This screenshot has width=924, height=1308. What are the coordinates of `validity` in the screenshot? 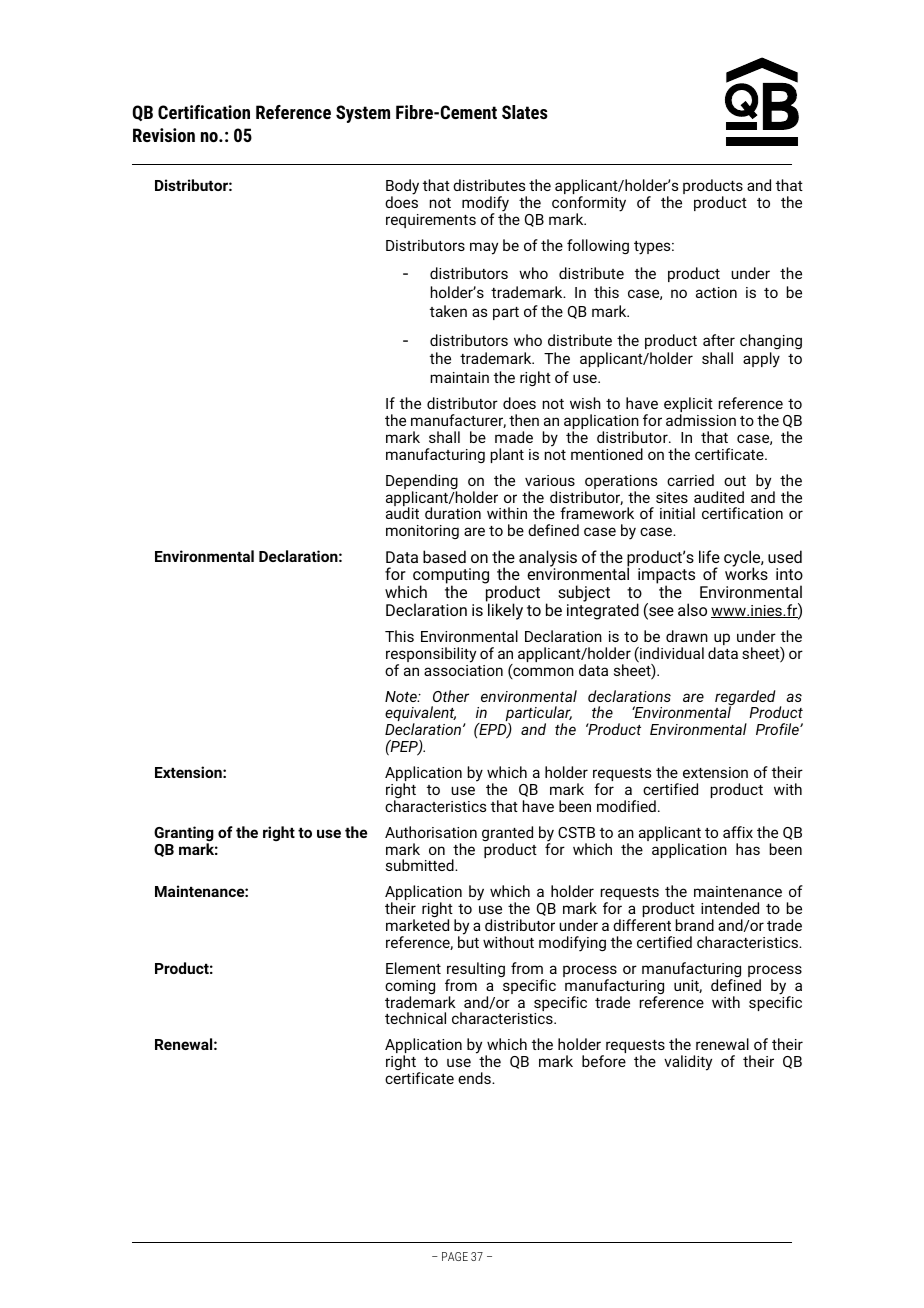 It's located at (688, 1063).
